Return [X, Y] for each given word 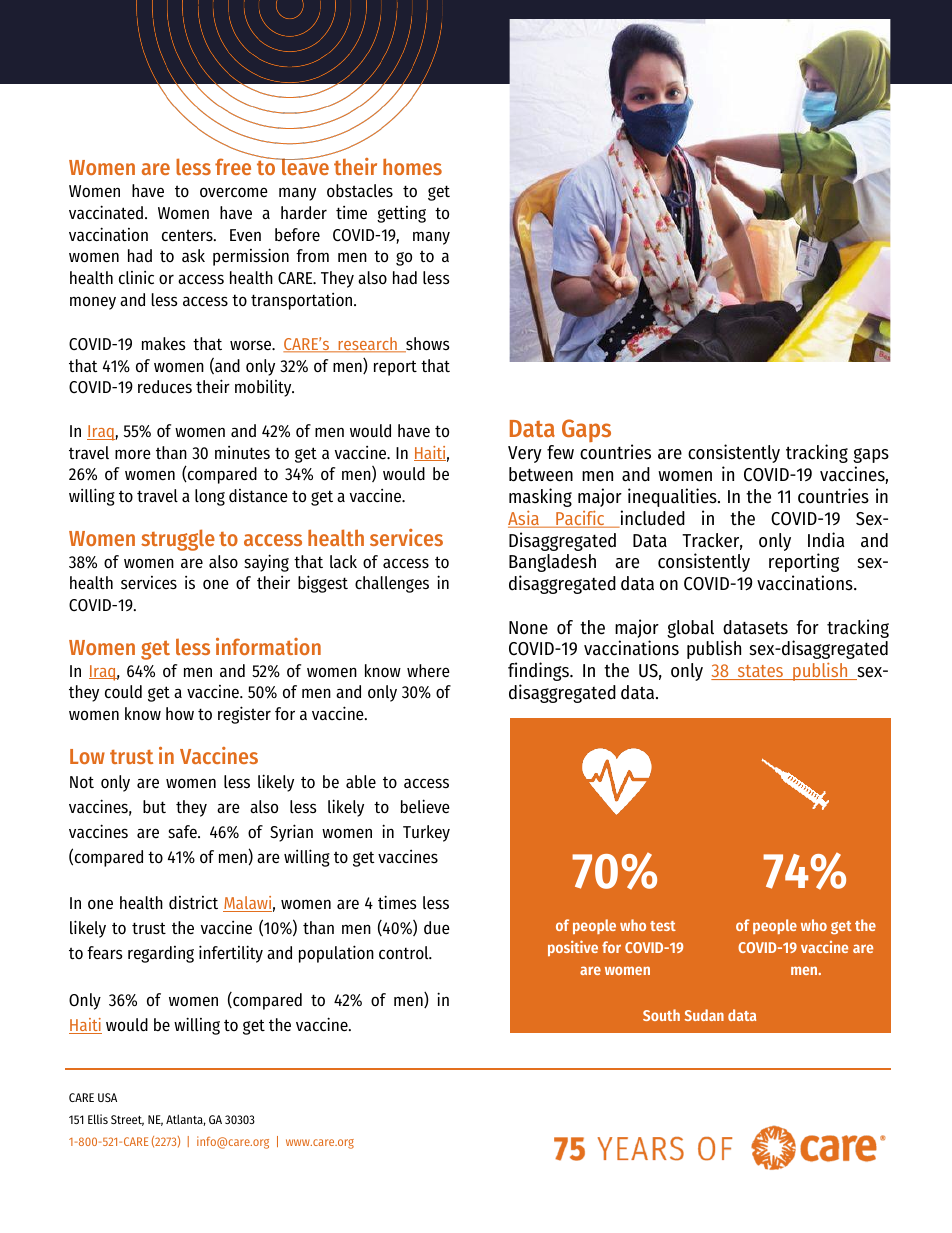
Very [525, 454]
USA [107, 1097]
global [690, 629]
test [663, 926]
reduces [165, 387]
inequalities [673, 497]
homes [412, 166]
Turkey [426, 833]
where [428, 671]
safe [183, 832]
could [123, 691]
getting [401, 214]
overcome [234, 192]
